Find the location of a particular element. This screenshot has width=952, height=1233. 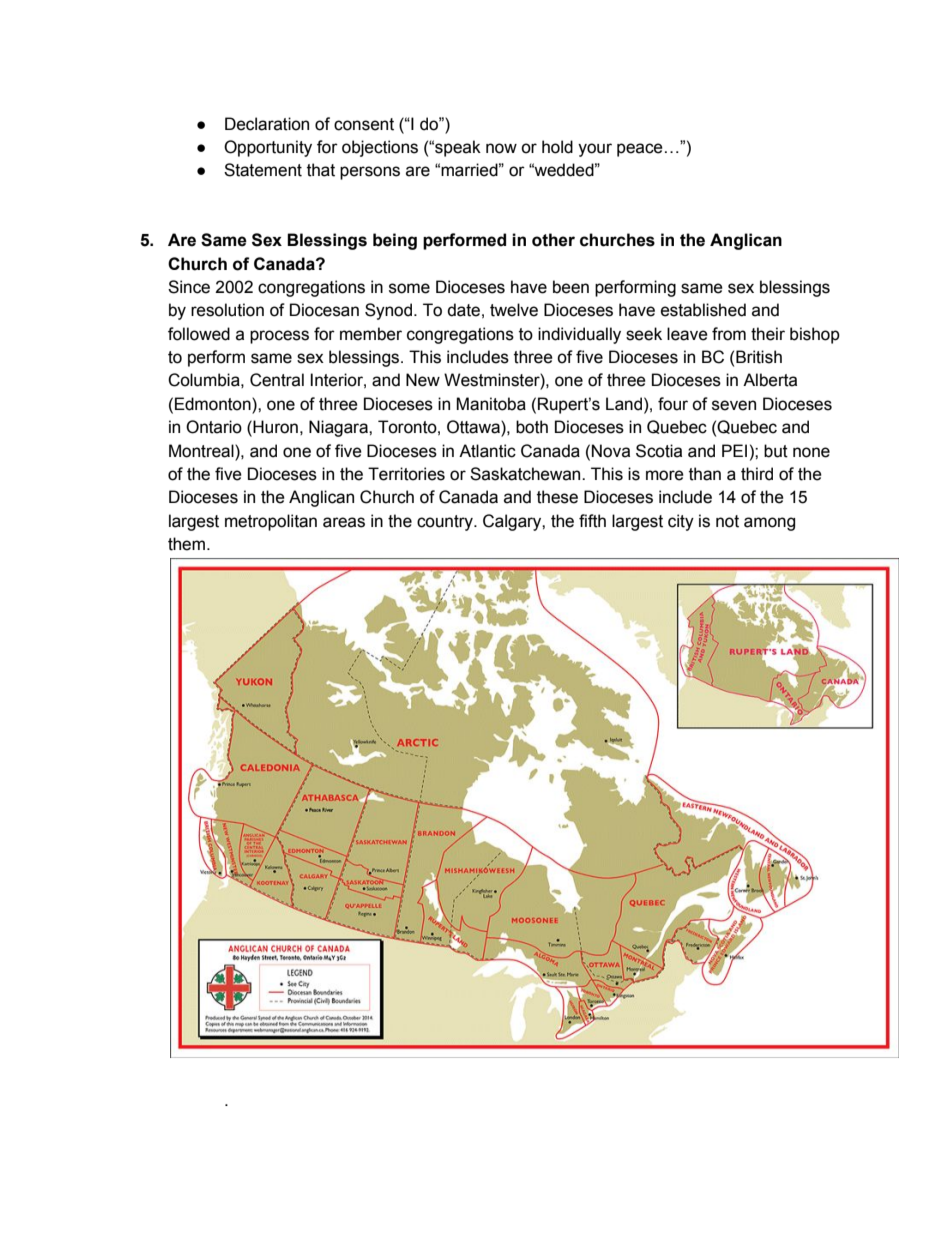

peace is located at coordinates (640, 150).
